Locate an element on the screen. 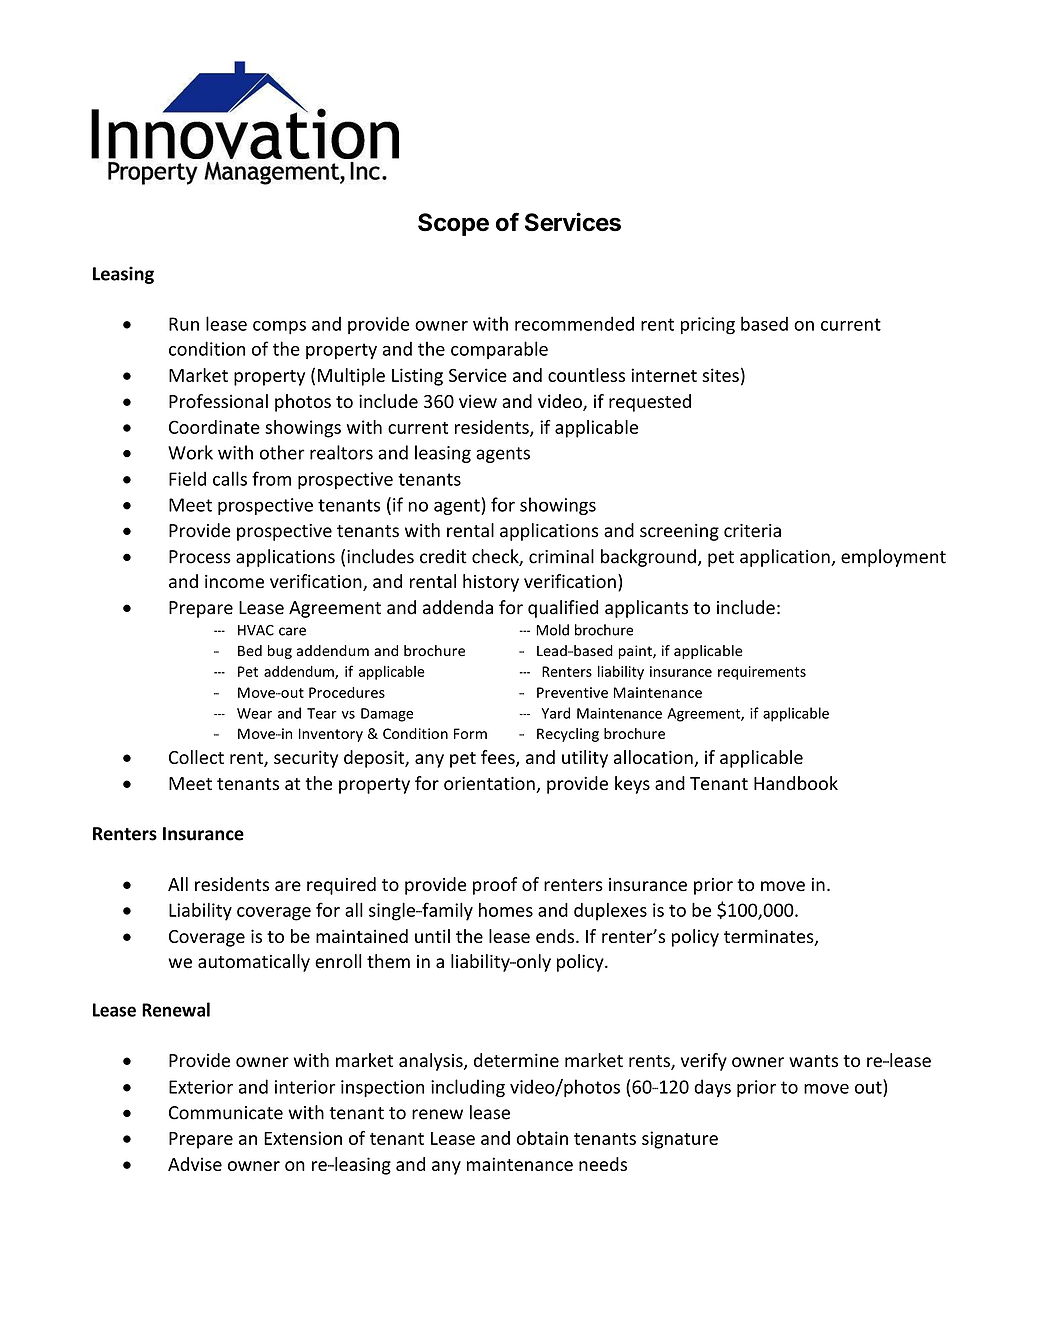 This screenshot has height=1344, width=1039. pricing is located at coordinates (708, 326).
